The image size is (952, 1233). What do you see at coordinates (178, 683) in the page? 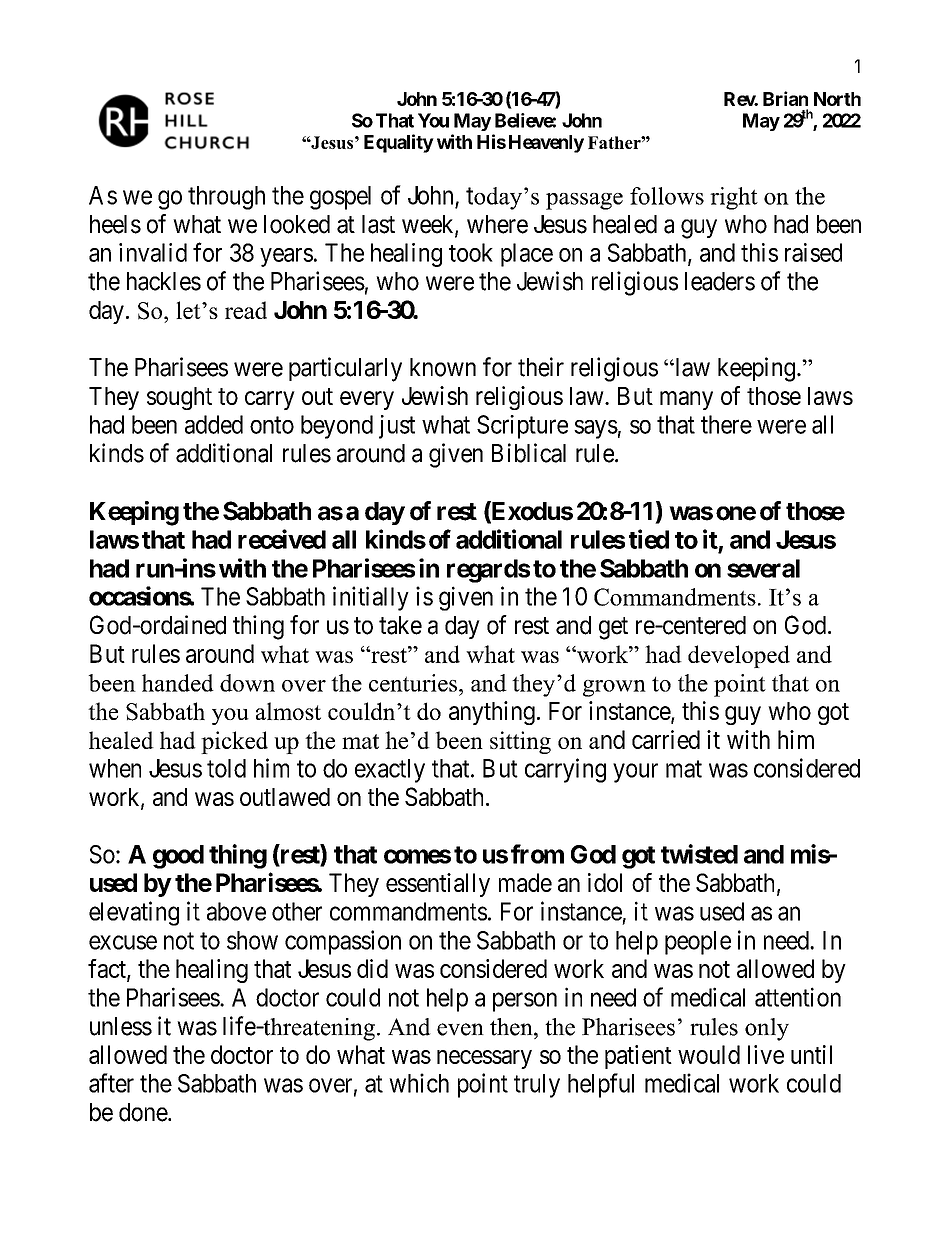
I see `handed` at bounding box center [178, 683].
